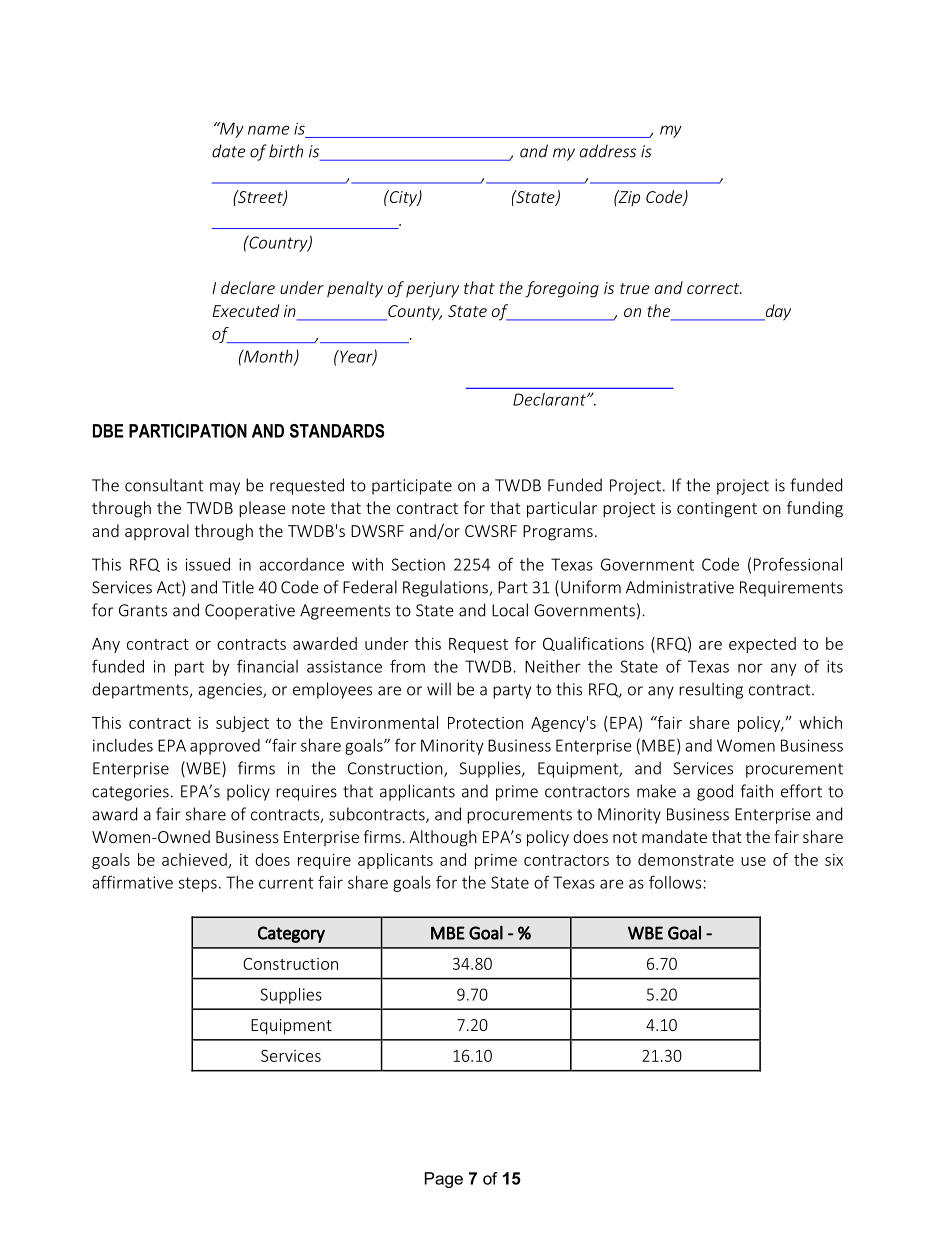  What do you see at coordinates (444, 1180) in the page?
I see `Page` at bounding box center [444, 1180].
